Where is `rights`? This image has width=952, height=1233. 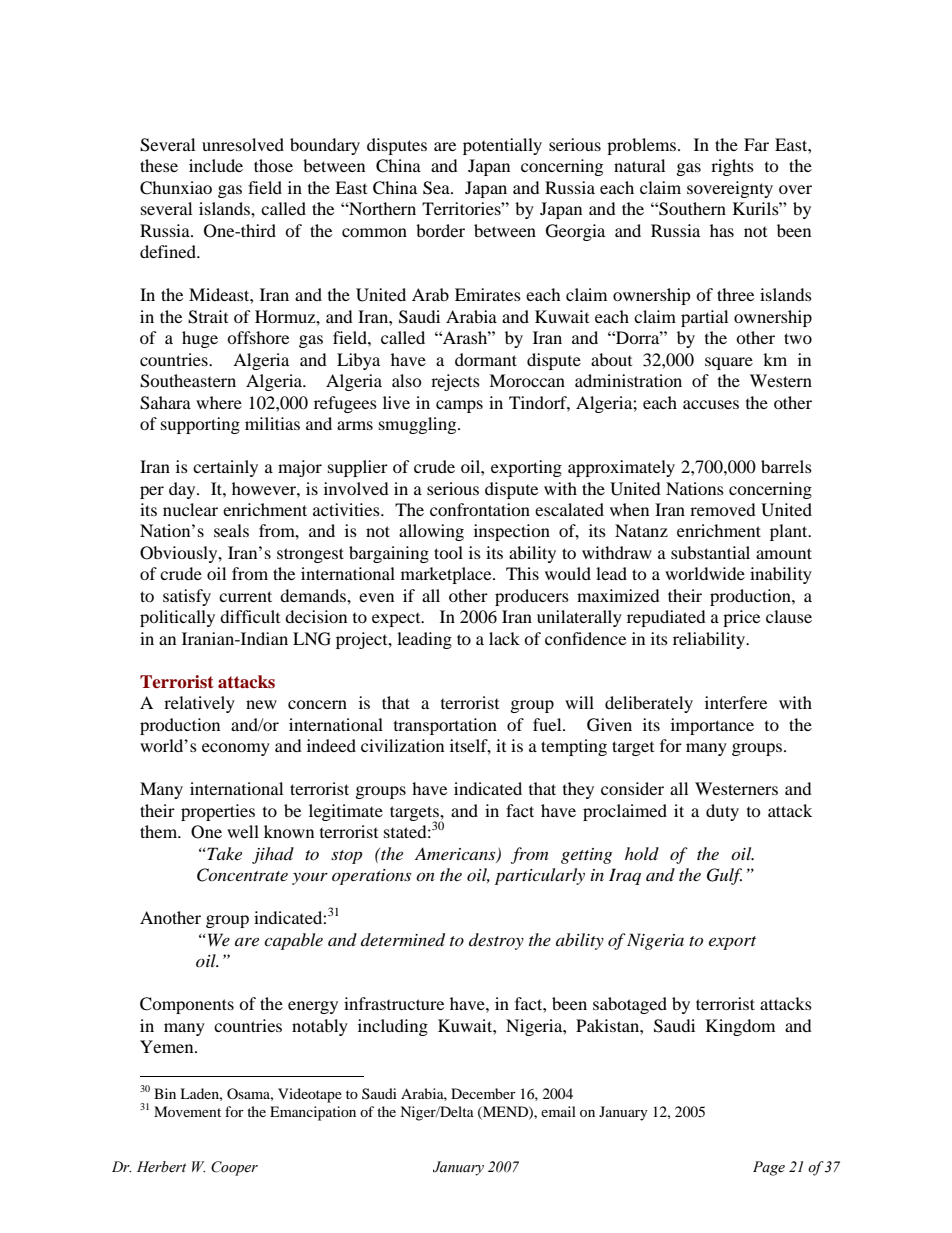
rights is located at coordinates (732, 167).
